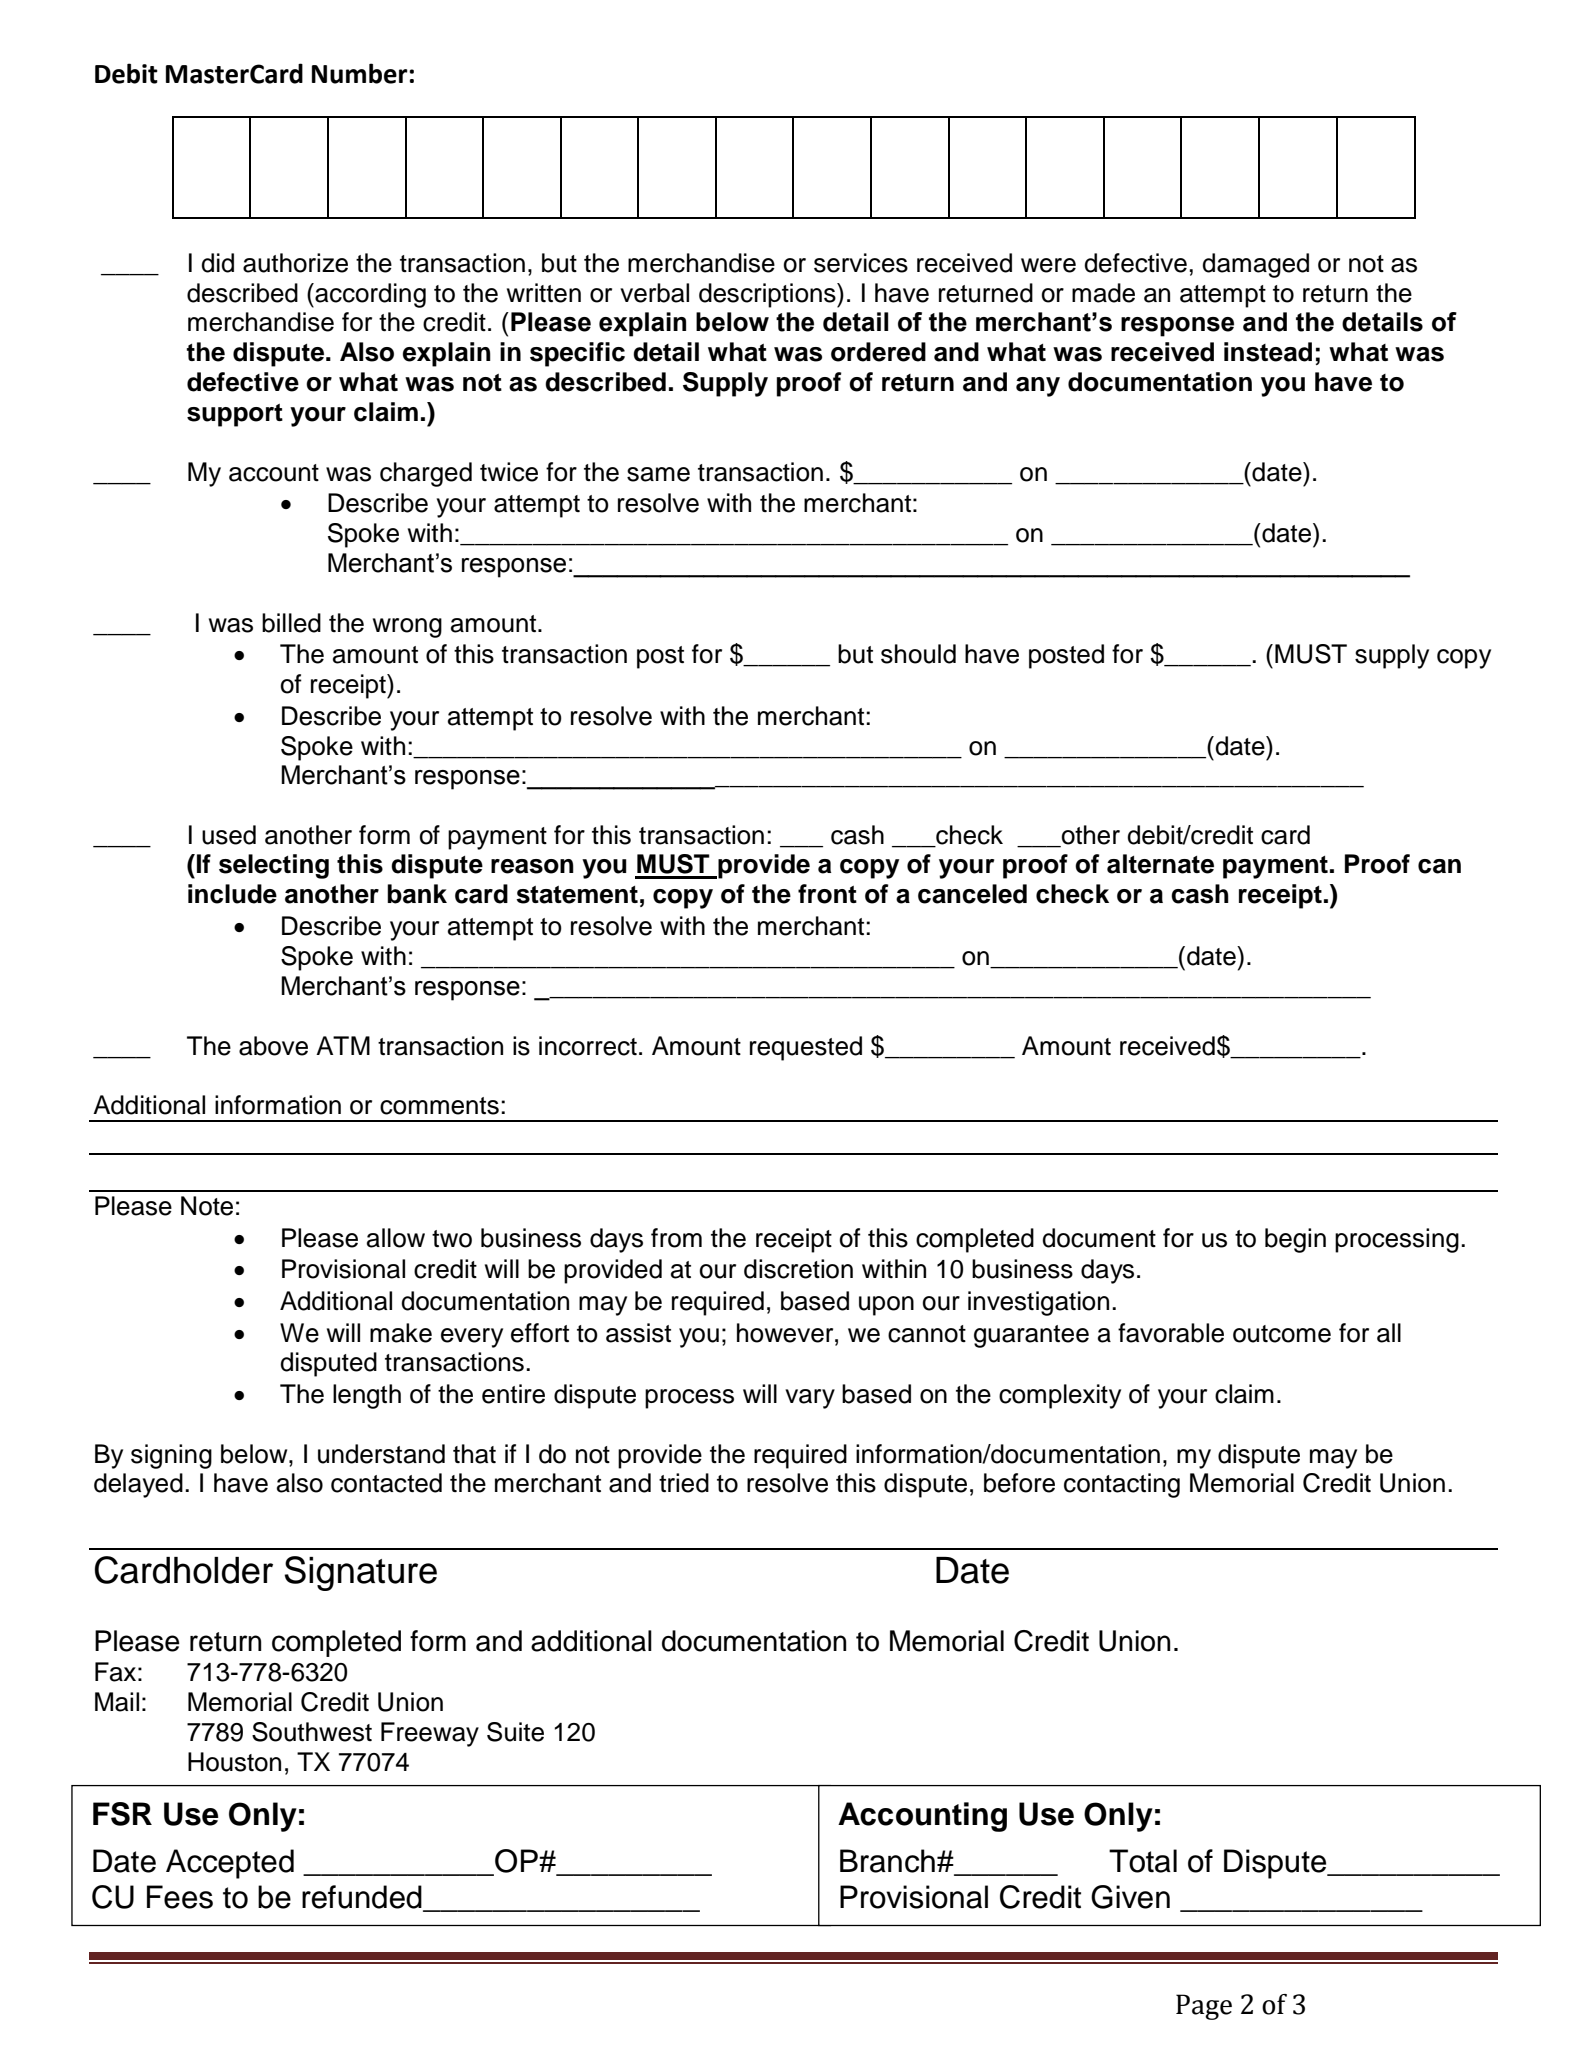  I want to click on Fees, so click(180, 1897).
